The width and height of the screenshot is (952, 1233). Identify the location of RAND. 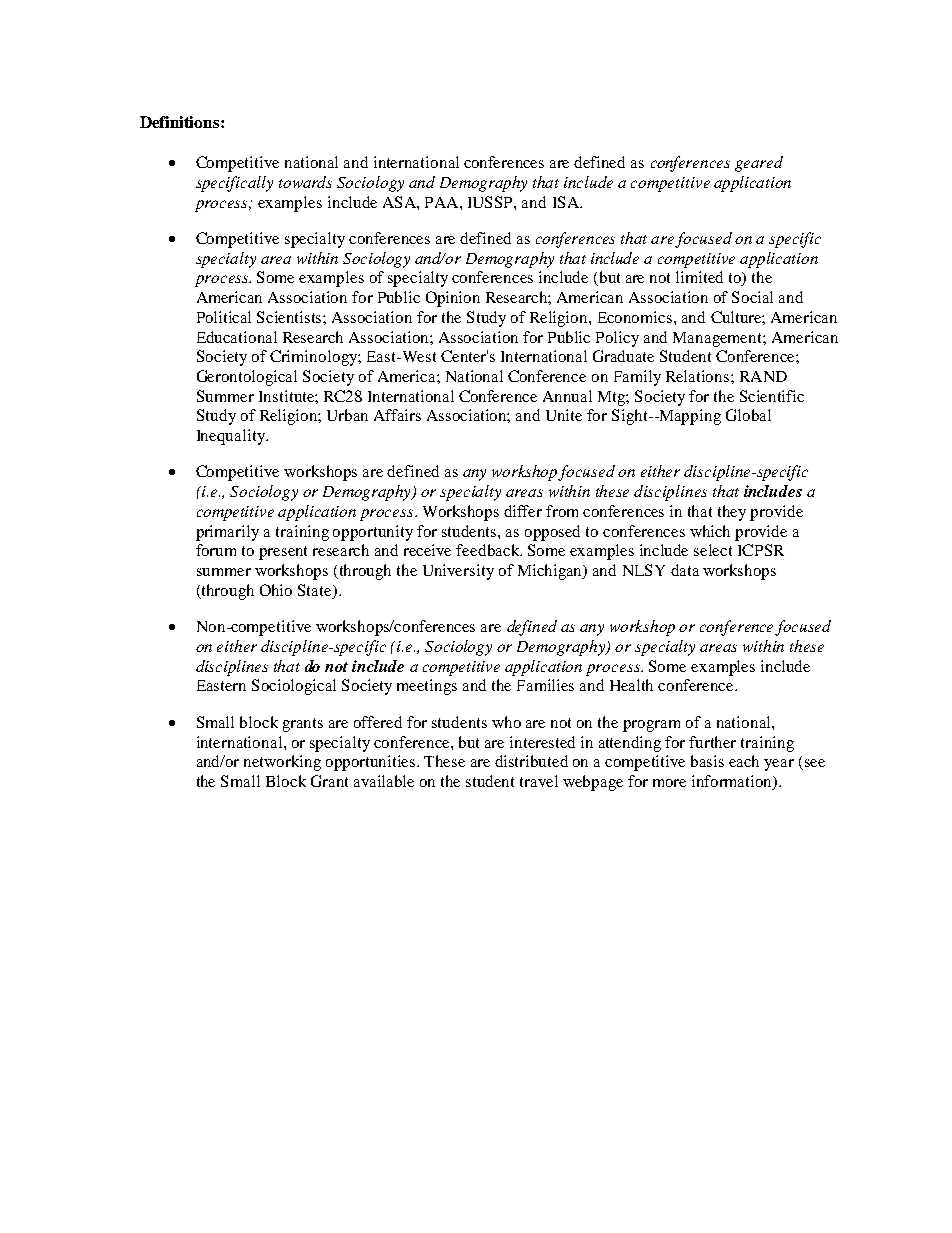
(763, 376).
